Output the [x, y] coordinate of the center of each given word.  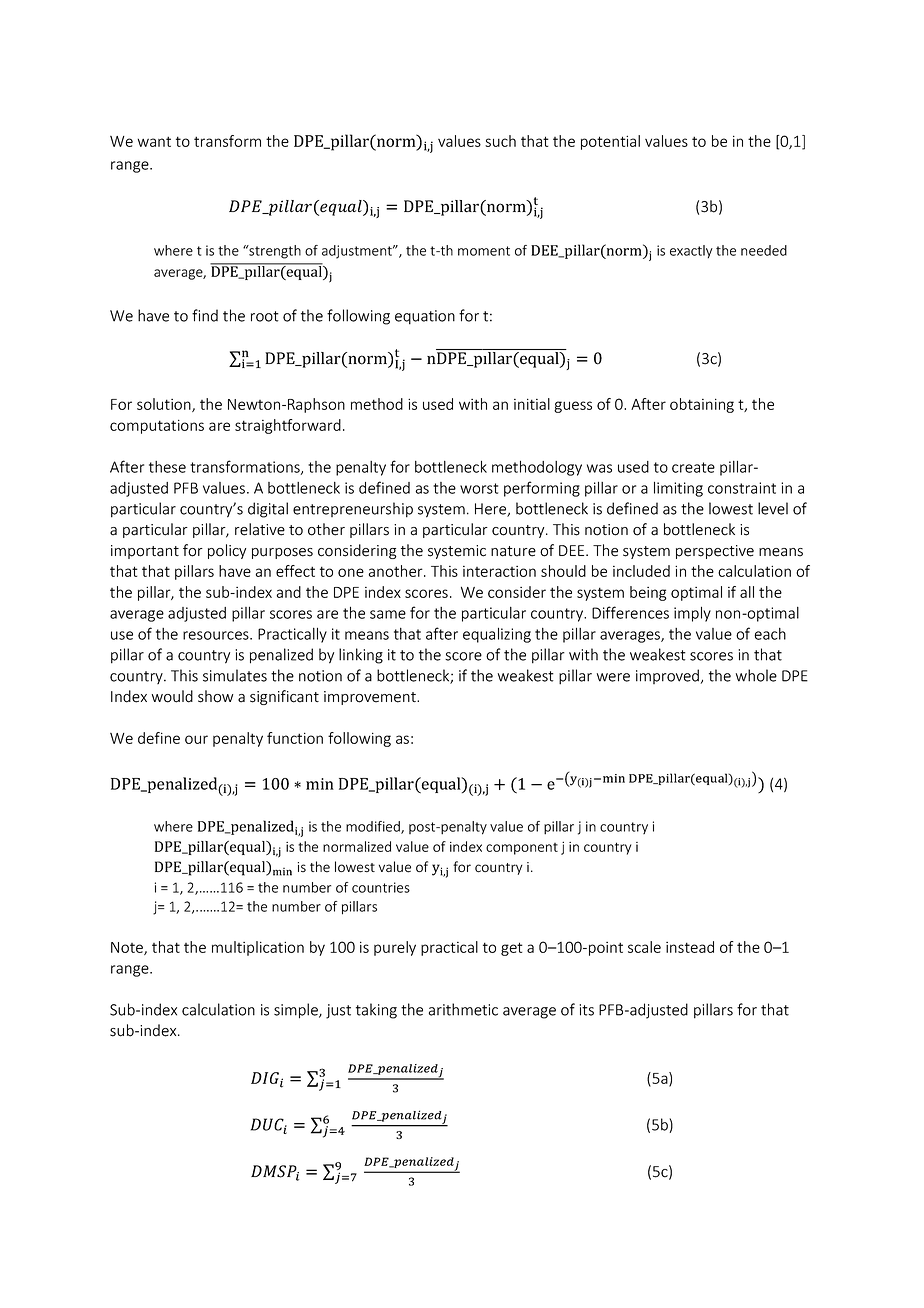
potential [610, 142]
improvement [371, 698]
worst [479, 488]
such [500, 141]
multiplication [258, 948]
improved [667, 676]
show [215, 696]
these [167, 467]
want [154, 141]
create [693, 467]
